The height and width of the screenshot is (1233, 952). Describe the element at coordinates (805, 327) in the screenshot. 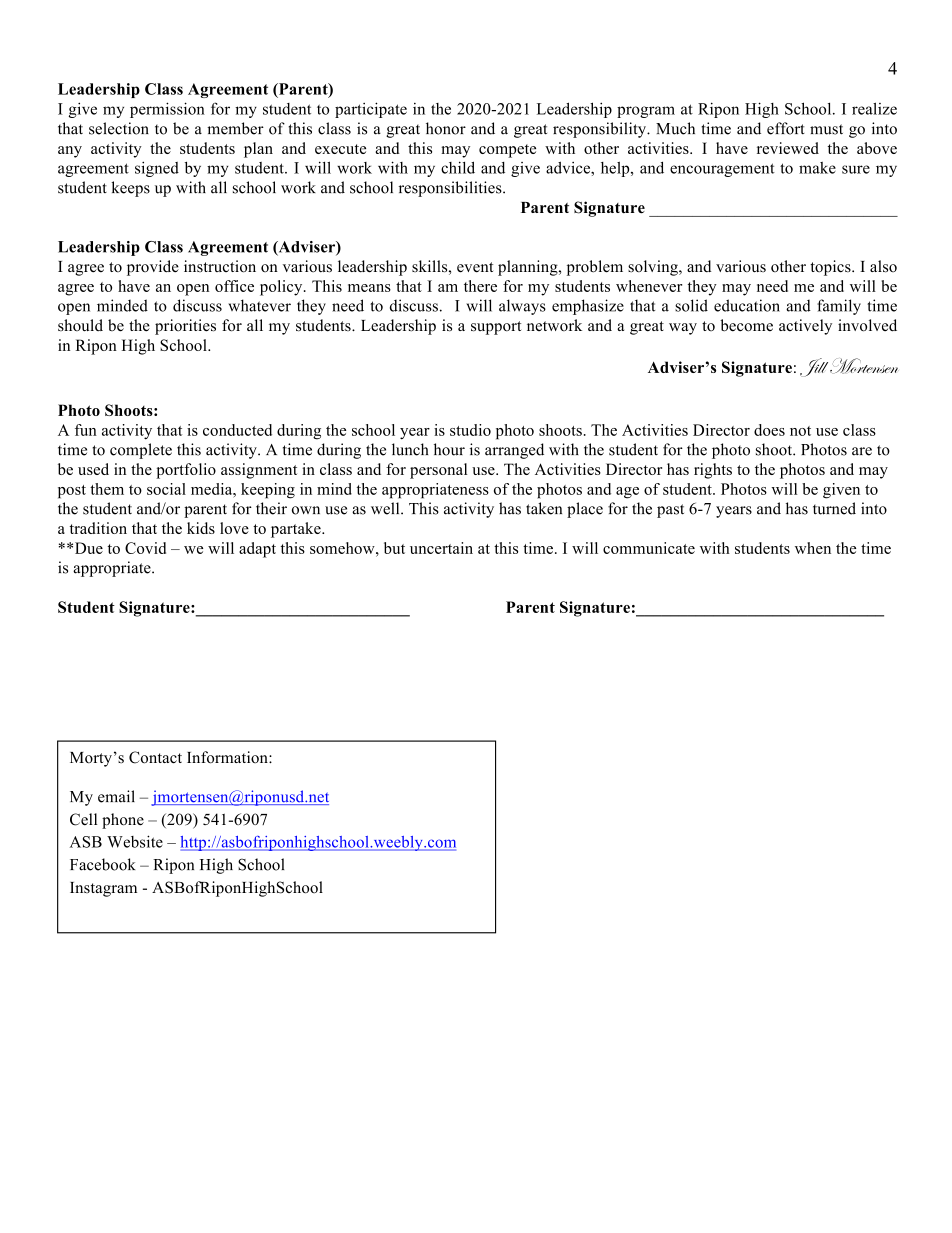

I see `actively` at that location.
